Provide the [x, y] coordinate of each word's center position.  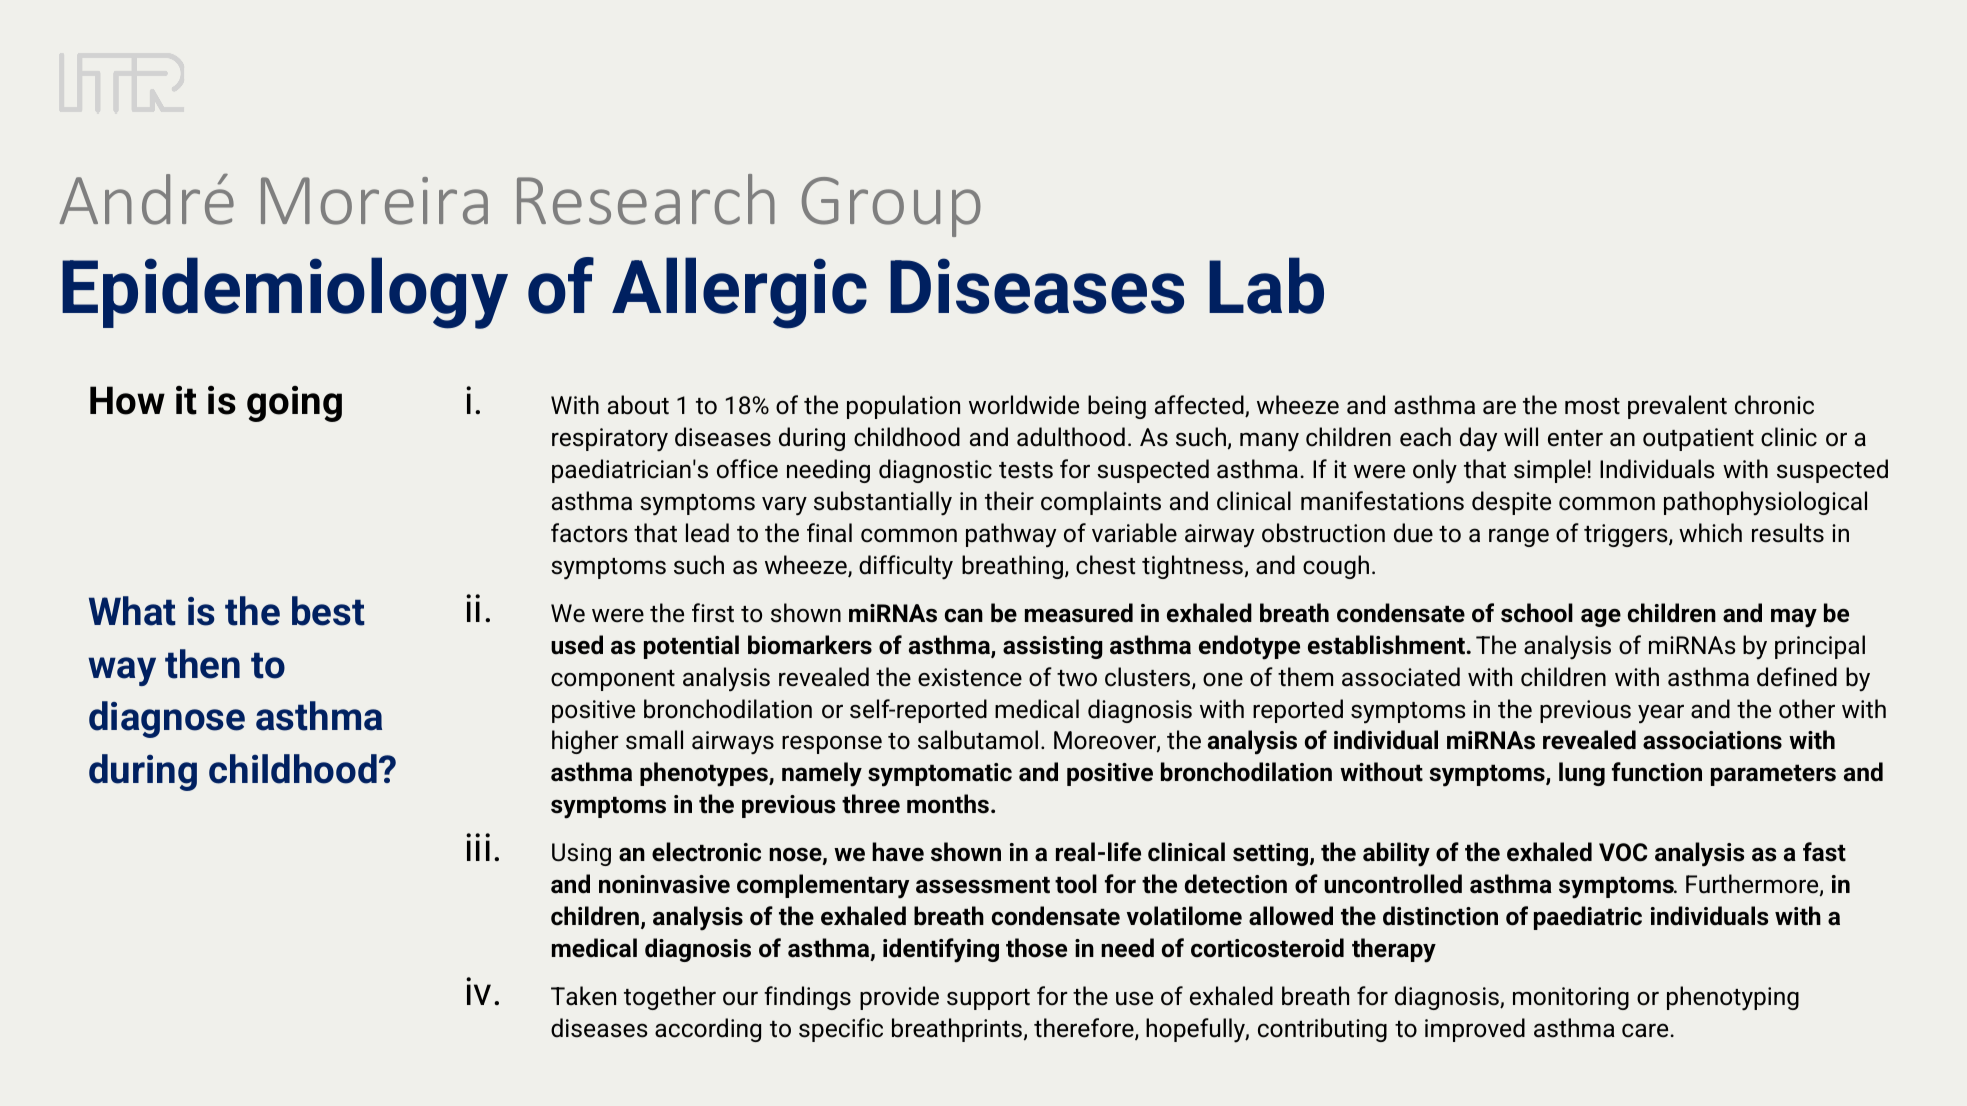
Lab [1266, 285]
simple [1549, 471]
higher [585, 742]
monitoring [1571, 998]
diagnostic [935, 471]
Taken [583, 996]
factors [589, 533]
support [988, 999]
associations [1712, 740]
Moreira [374, 201]
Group [891, 207]
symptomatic [940, 775]
